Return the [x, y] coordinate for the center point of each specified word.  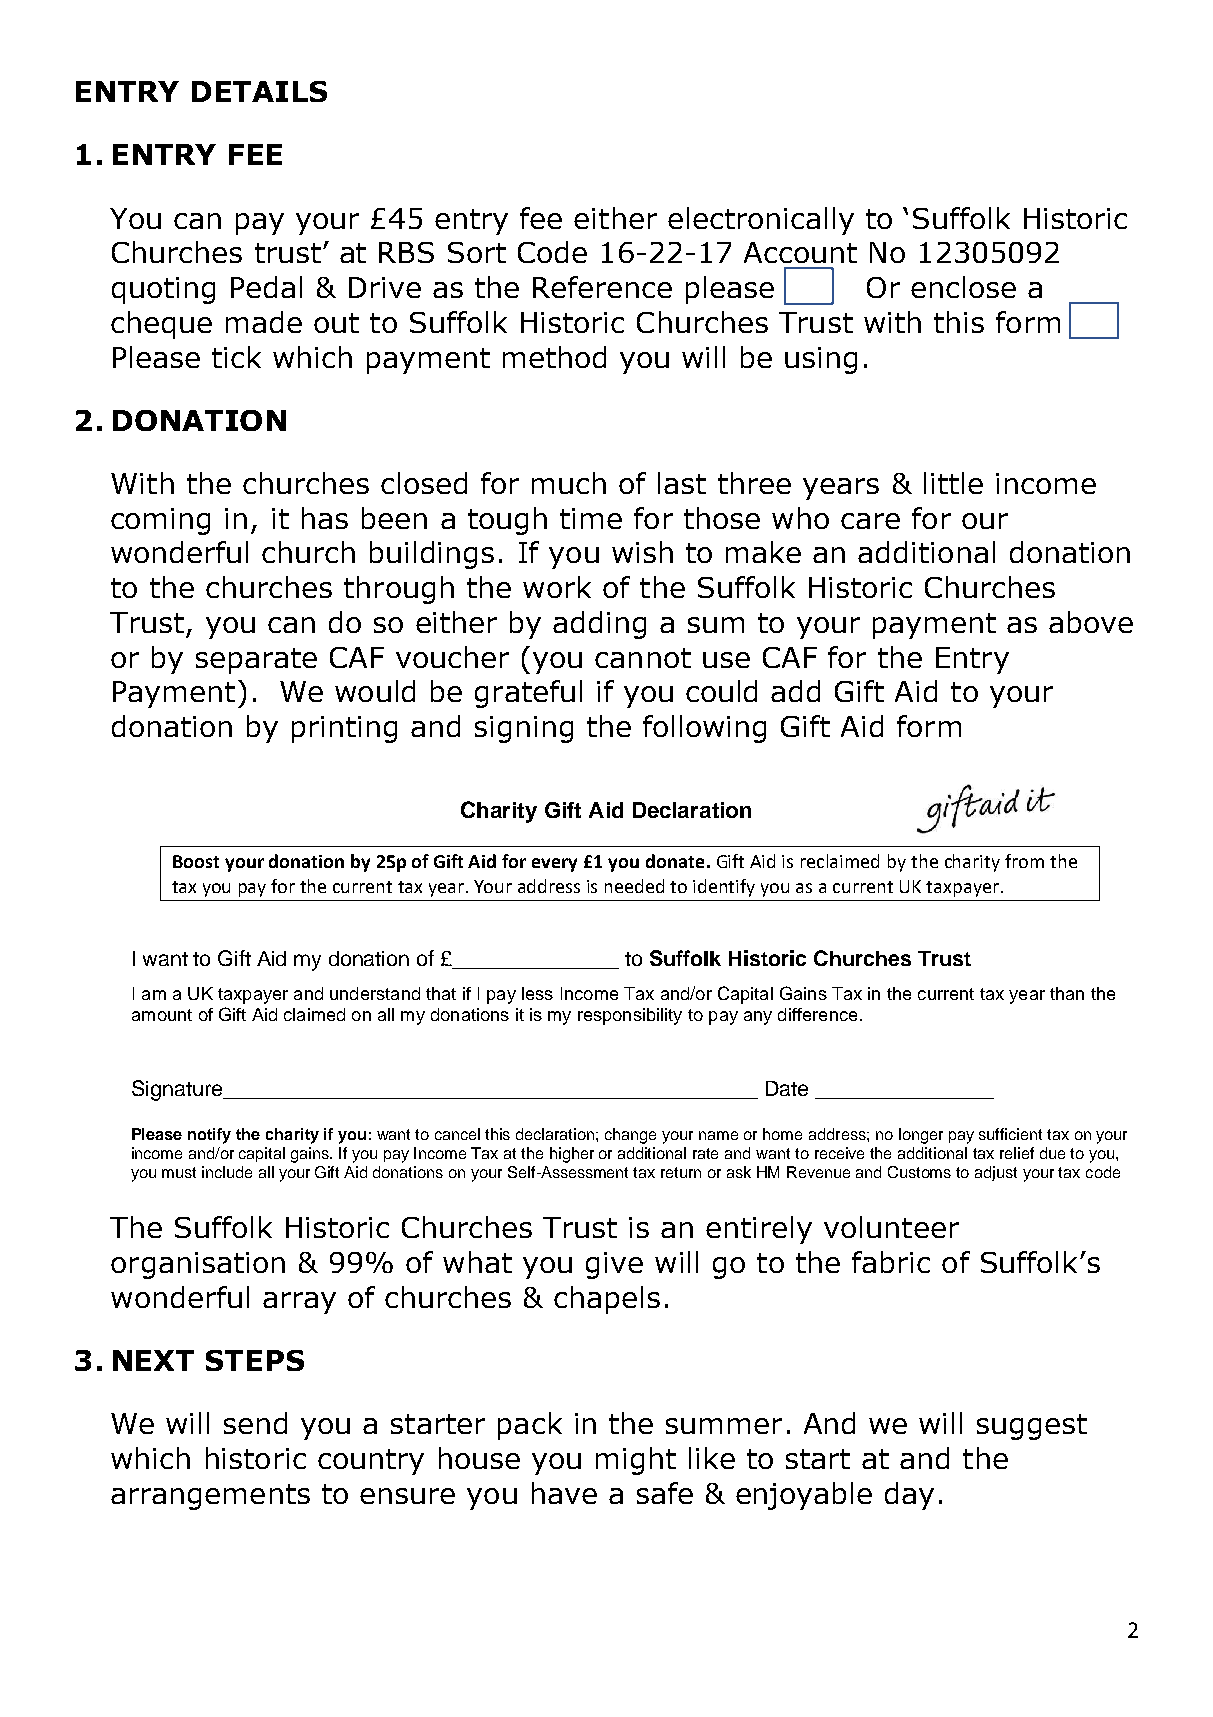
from [1024, 861]
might [636, 1461]
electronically [761, 221]
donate [675, 861]
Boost [196, 861]
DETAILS [259, 91]
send [255, 1423]
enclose [963, 287]
